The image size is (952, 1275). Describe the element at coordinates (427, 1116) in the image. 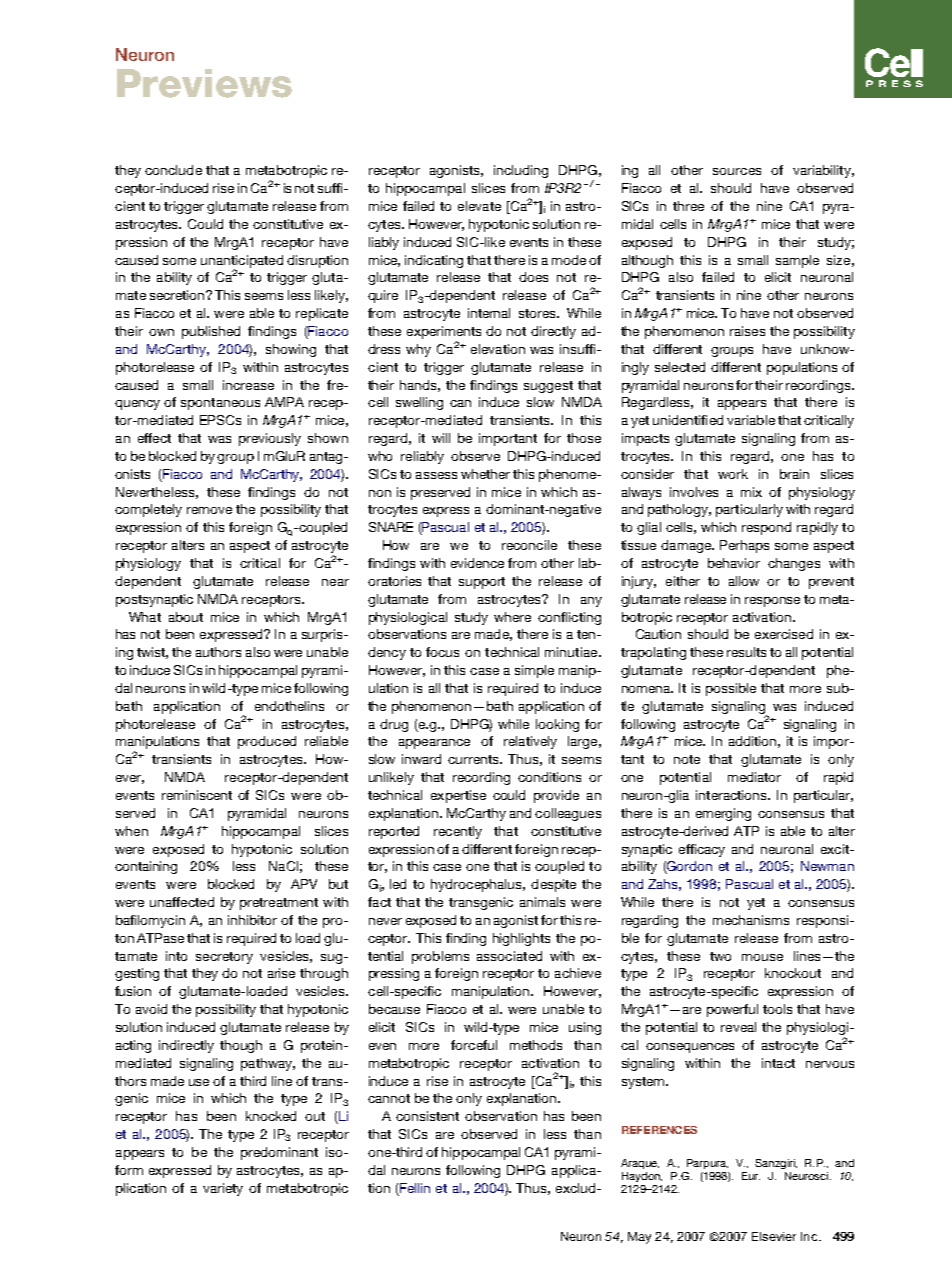

I see `consistent` at that location.
